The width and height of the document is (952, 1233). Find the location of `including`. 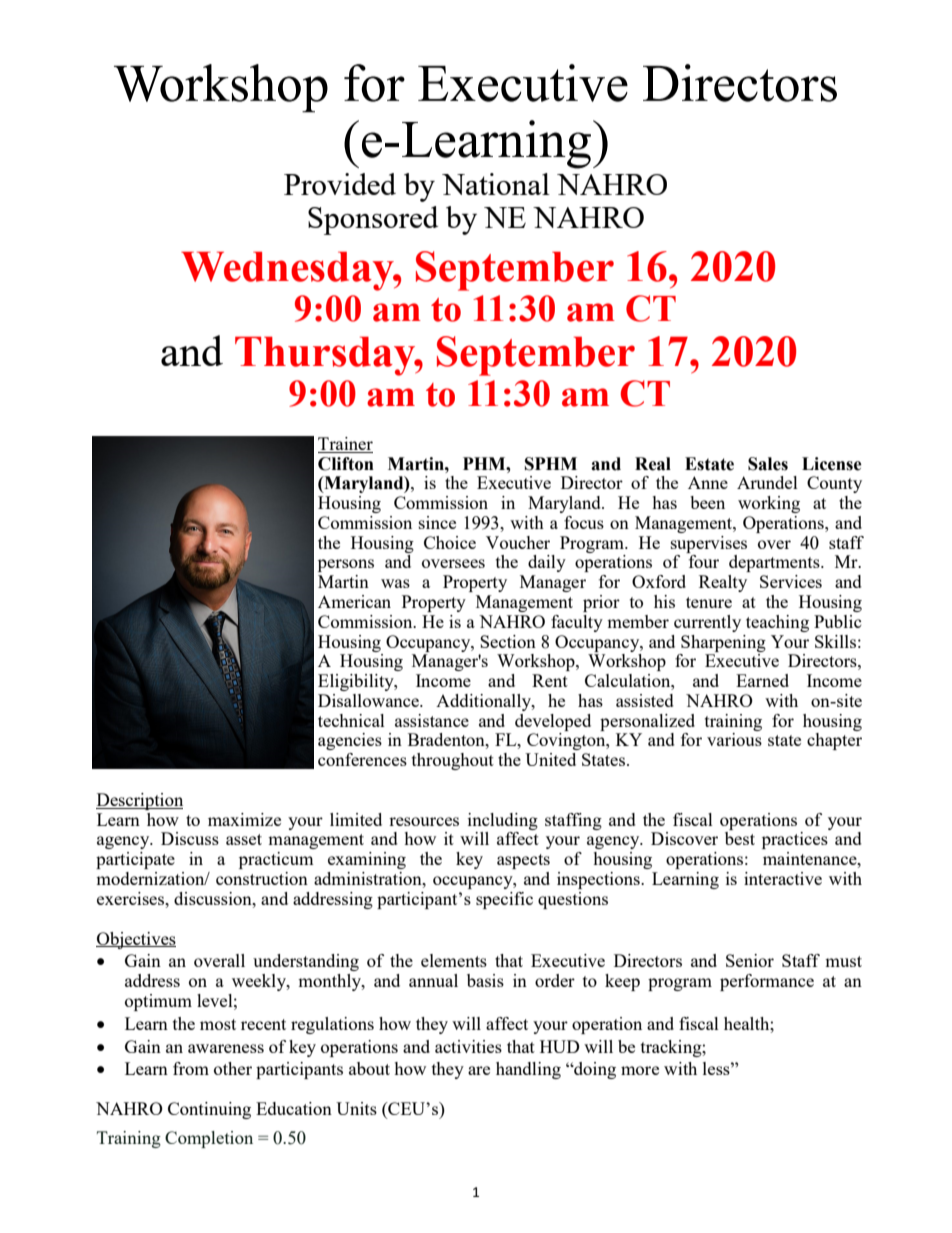

including is located at coordinates (503, 821).
